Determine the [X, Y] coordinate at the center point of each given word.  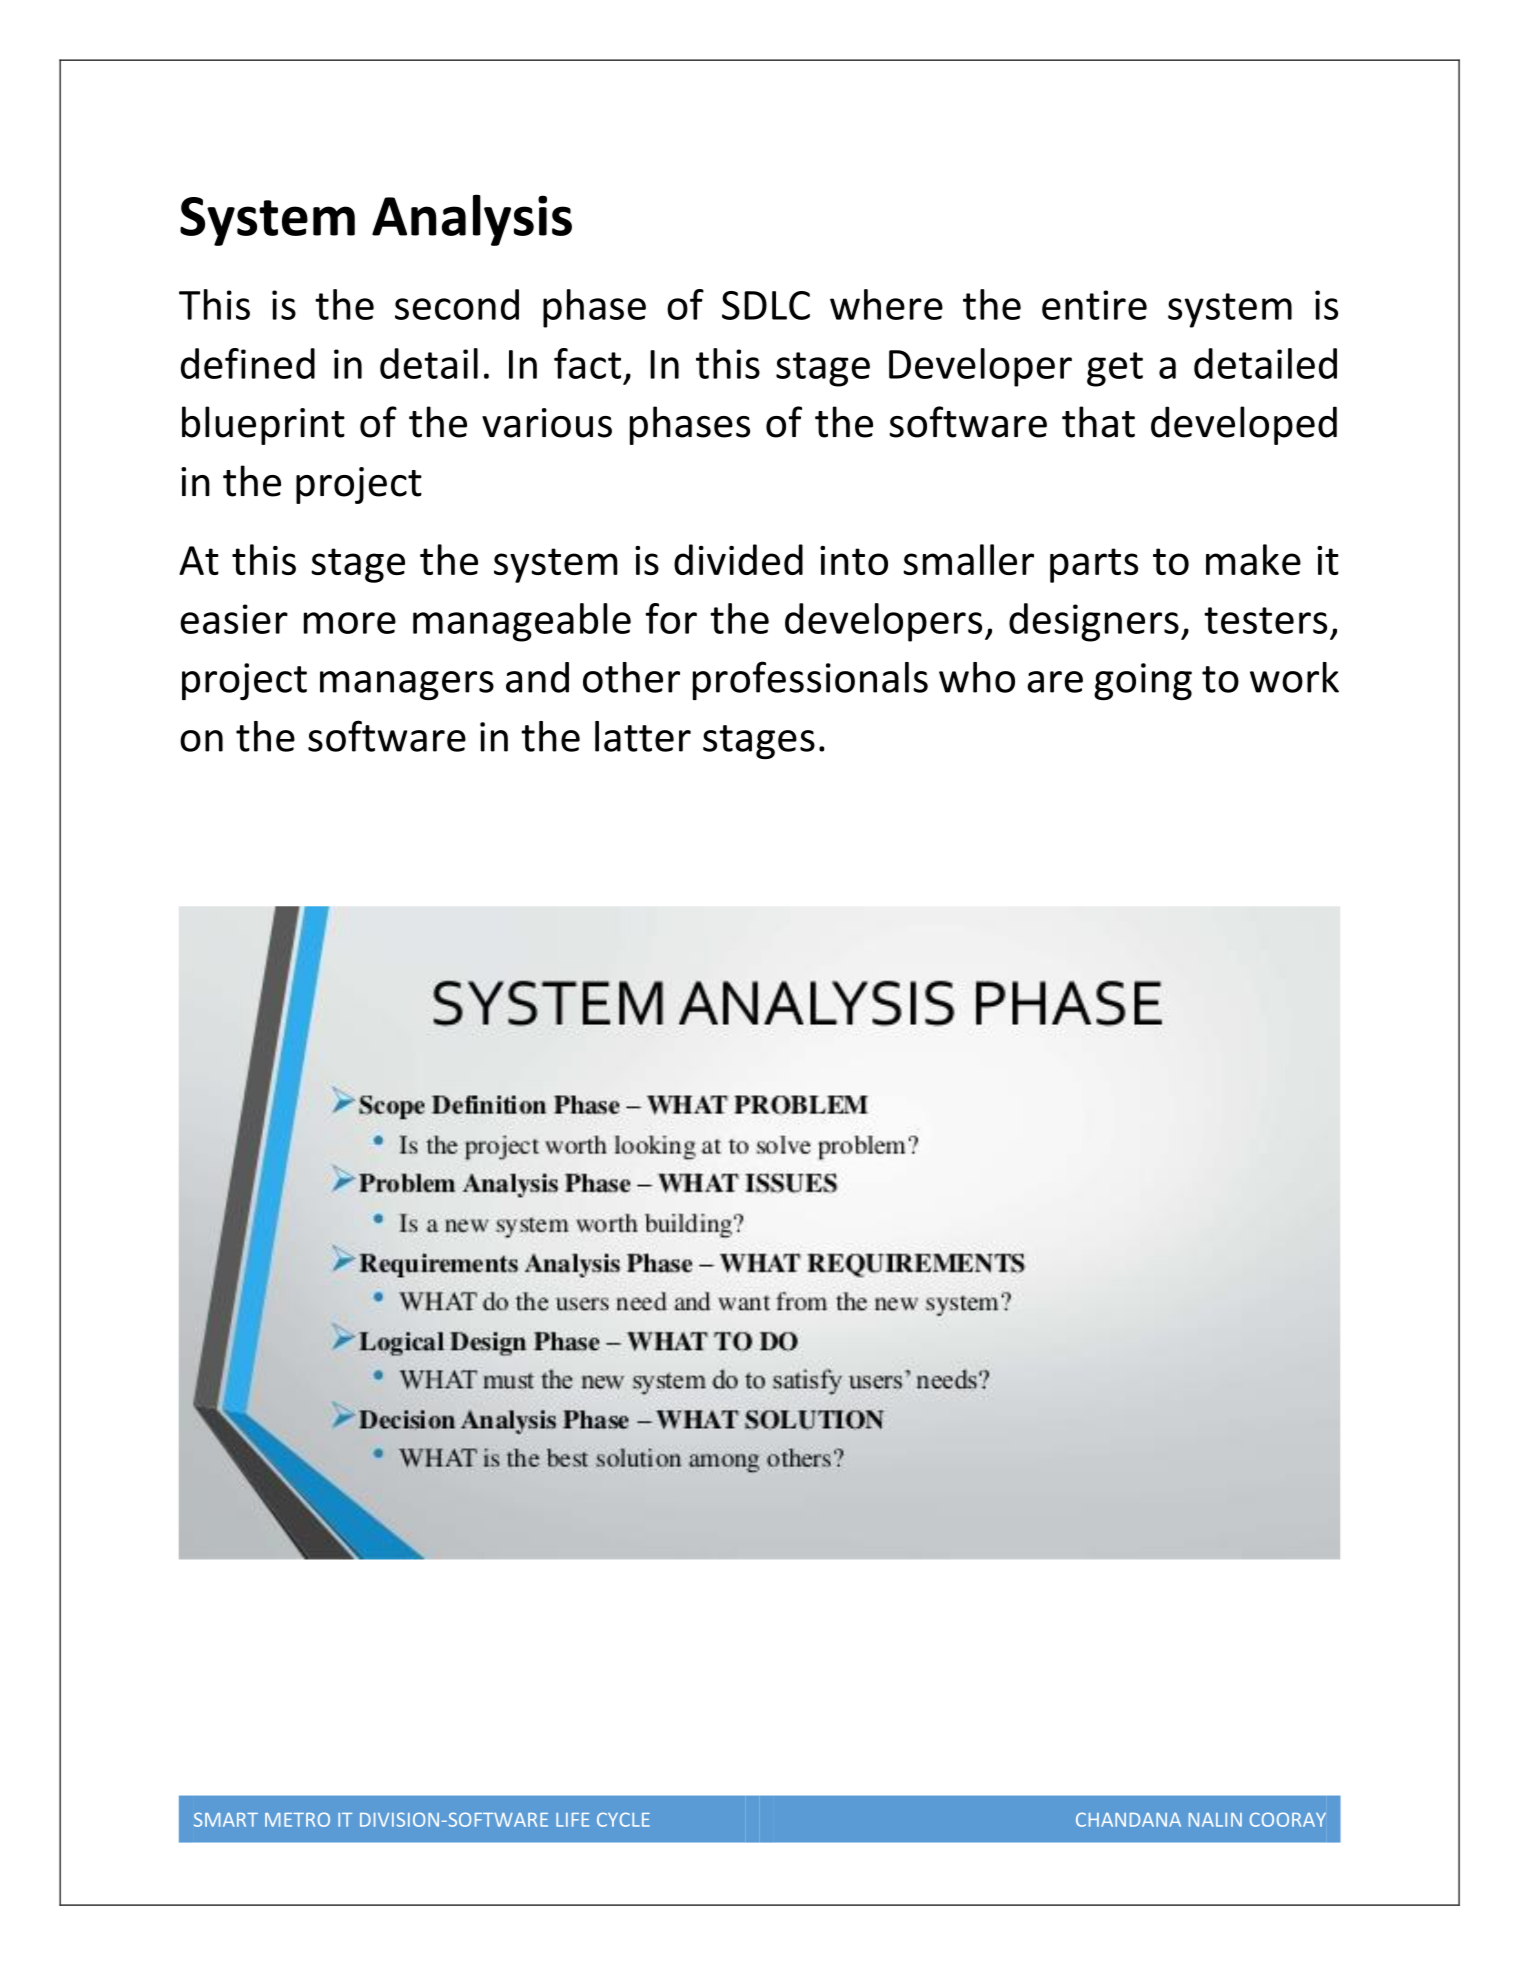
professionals [810, 680]
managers [407, 685]
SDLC [766, 305]
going [1143, 681]
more [350, 623]
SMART [226, 1819]
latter [643, 736]
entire [1094, 305]
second [457, 304]
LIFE [572, 1820]
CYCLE [623, 1819]
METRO [297, 1819]
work [1294, 677]
